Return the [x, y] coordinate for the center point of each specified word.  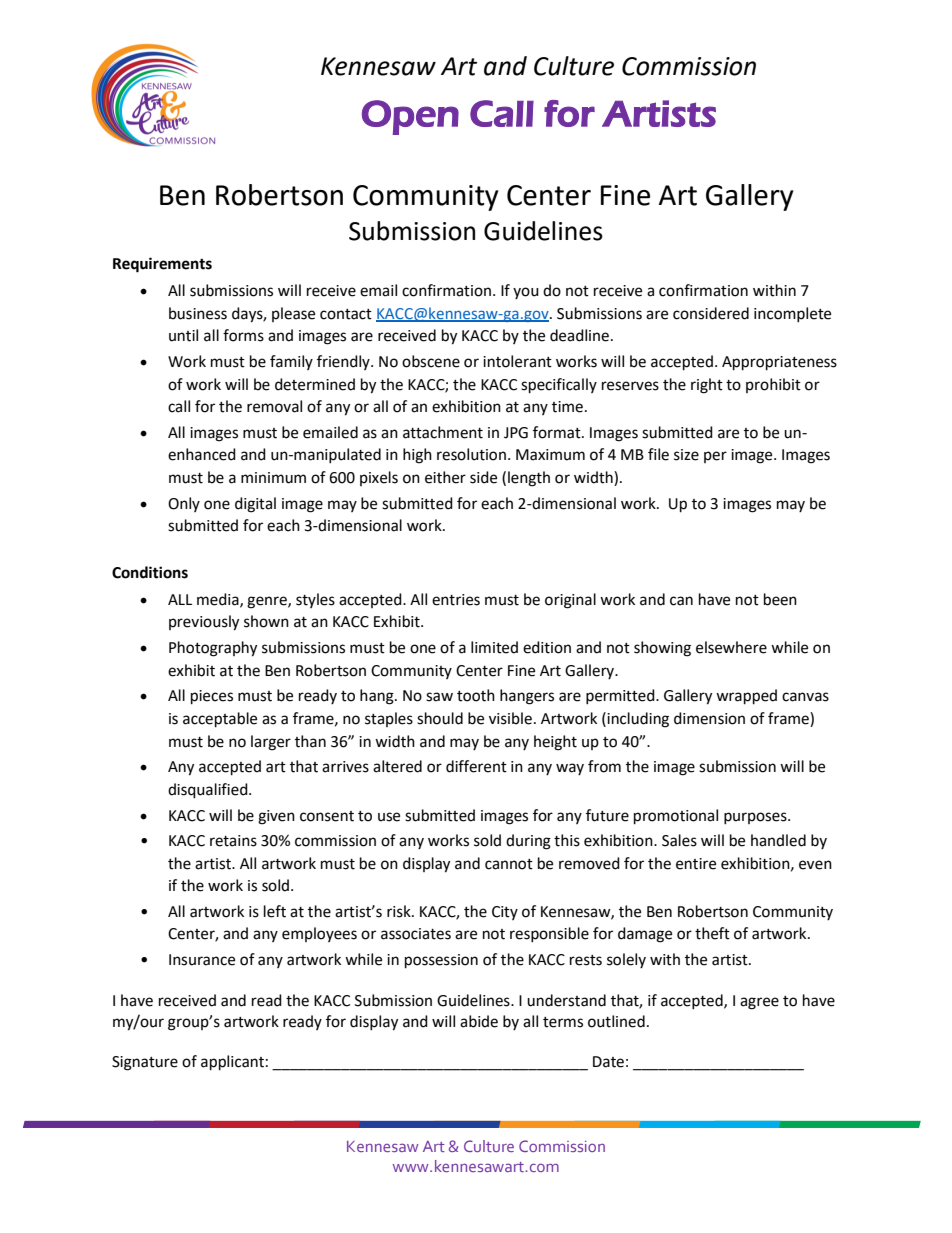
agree [759, 1003]
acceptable [220, 720]
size [686, 455]
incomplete [792, 314]
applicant [232, 1063]
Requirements [162, 265]
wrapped [746, 697]
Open [410, 117]
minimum [273, 478]
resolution [471, 454]
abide [479, 1021]
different [476, 766]
